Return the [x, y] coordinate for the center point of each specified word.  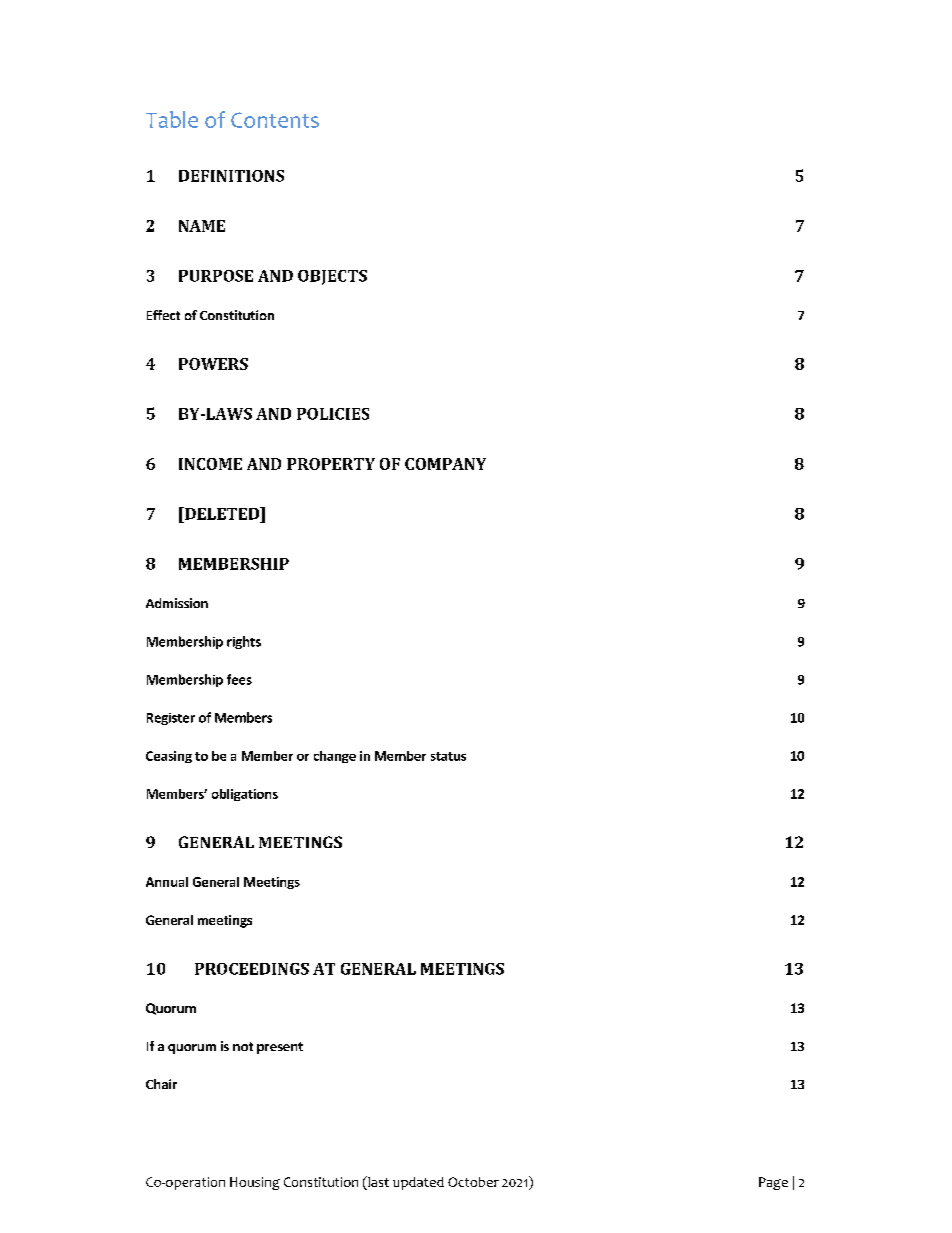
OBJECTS [332, 277]
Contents [275, 120]
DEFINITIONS [231, 176]
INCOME [210, 464]
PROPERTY [331, 464]
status [448, 756]
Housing [255, 1183]
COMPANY [445, 464]
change [335, 757]
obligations [245, 795]
